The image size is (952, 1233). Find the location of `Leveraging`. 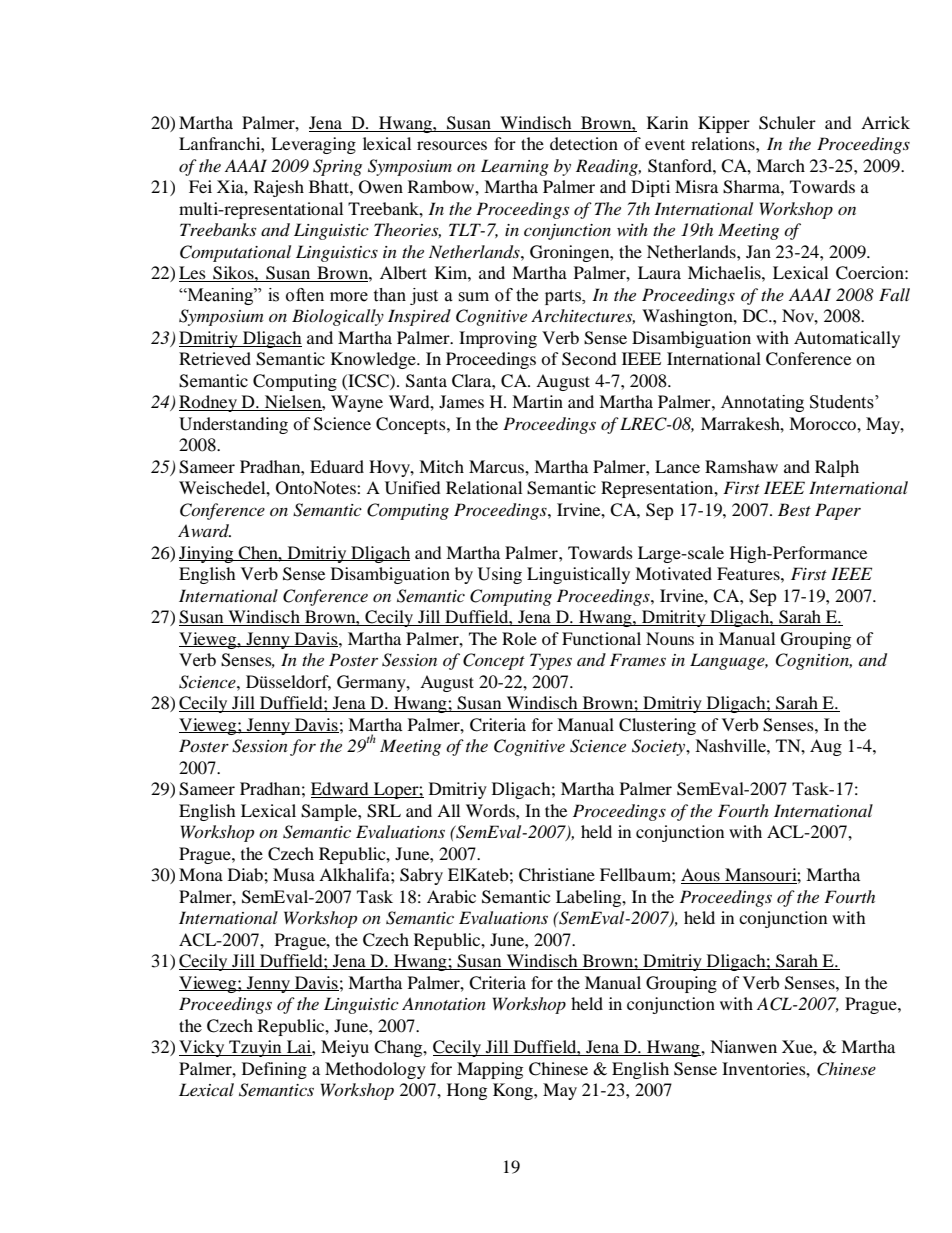

Leveraging is located at coordinates (313, 145).
